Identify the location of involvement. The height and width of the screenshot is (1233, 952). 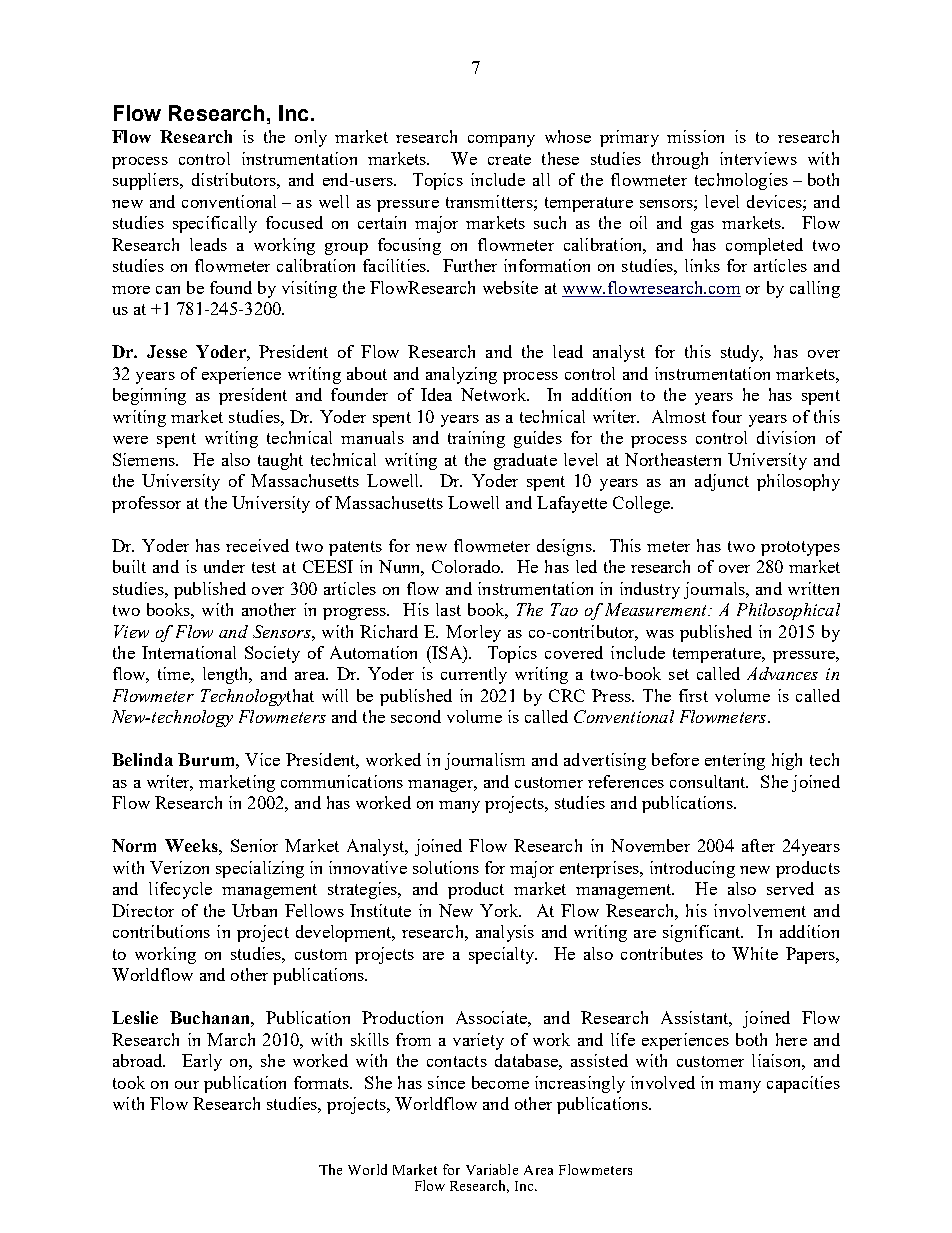
(760, 910).
